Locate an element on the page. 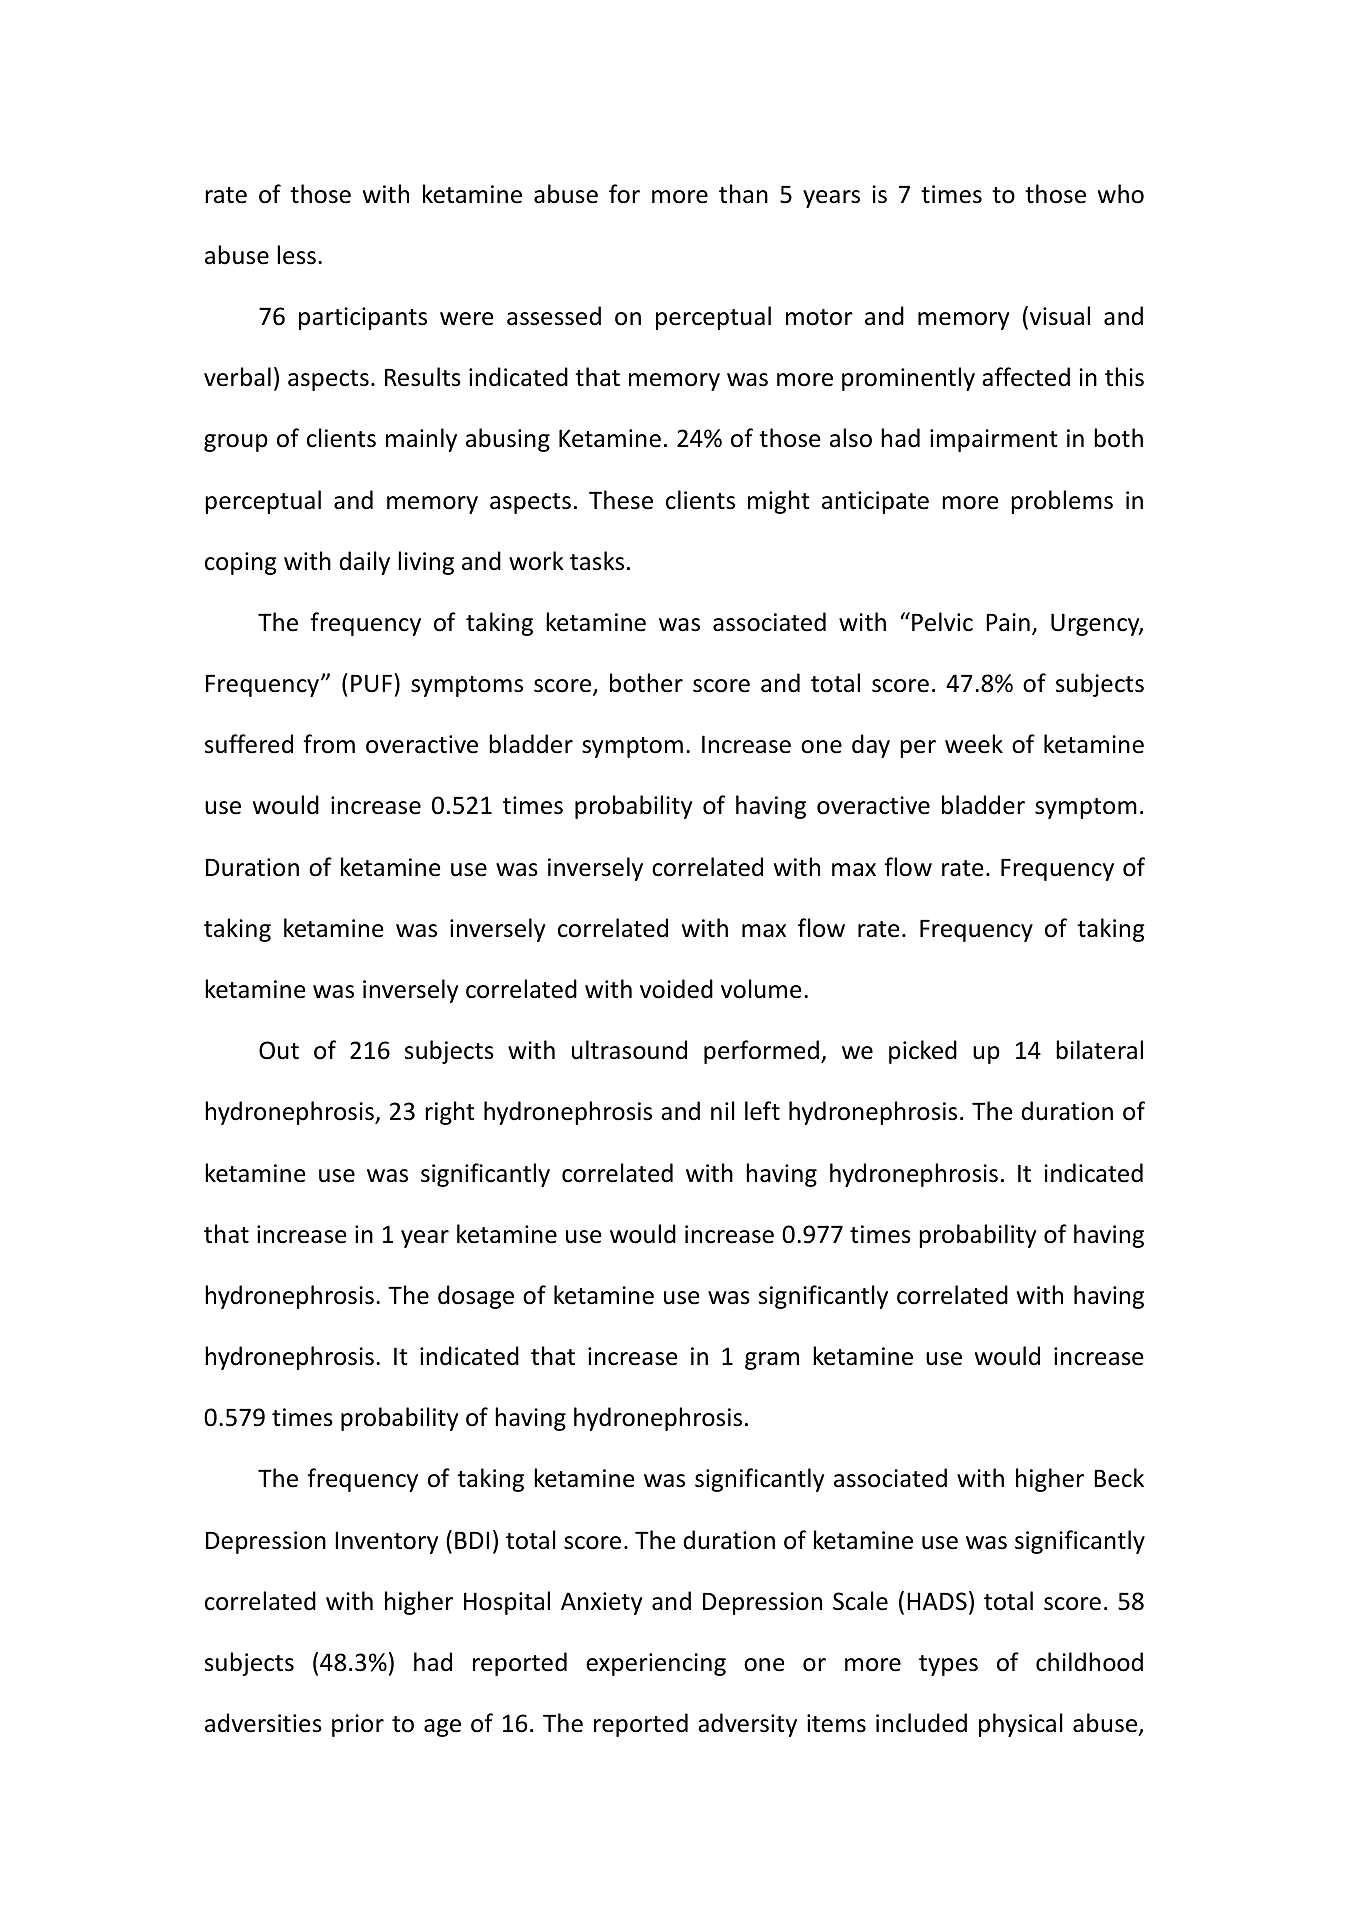 This page has height=1908, width=1348. experiencing is located at coordinates (656, 1664).
